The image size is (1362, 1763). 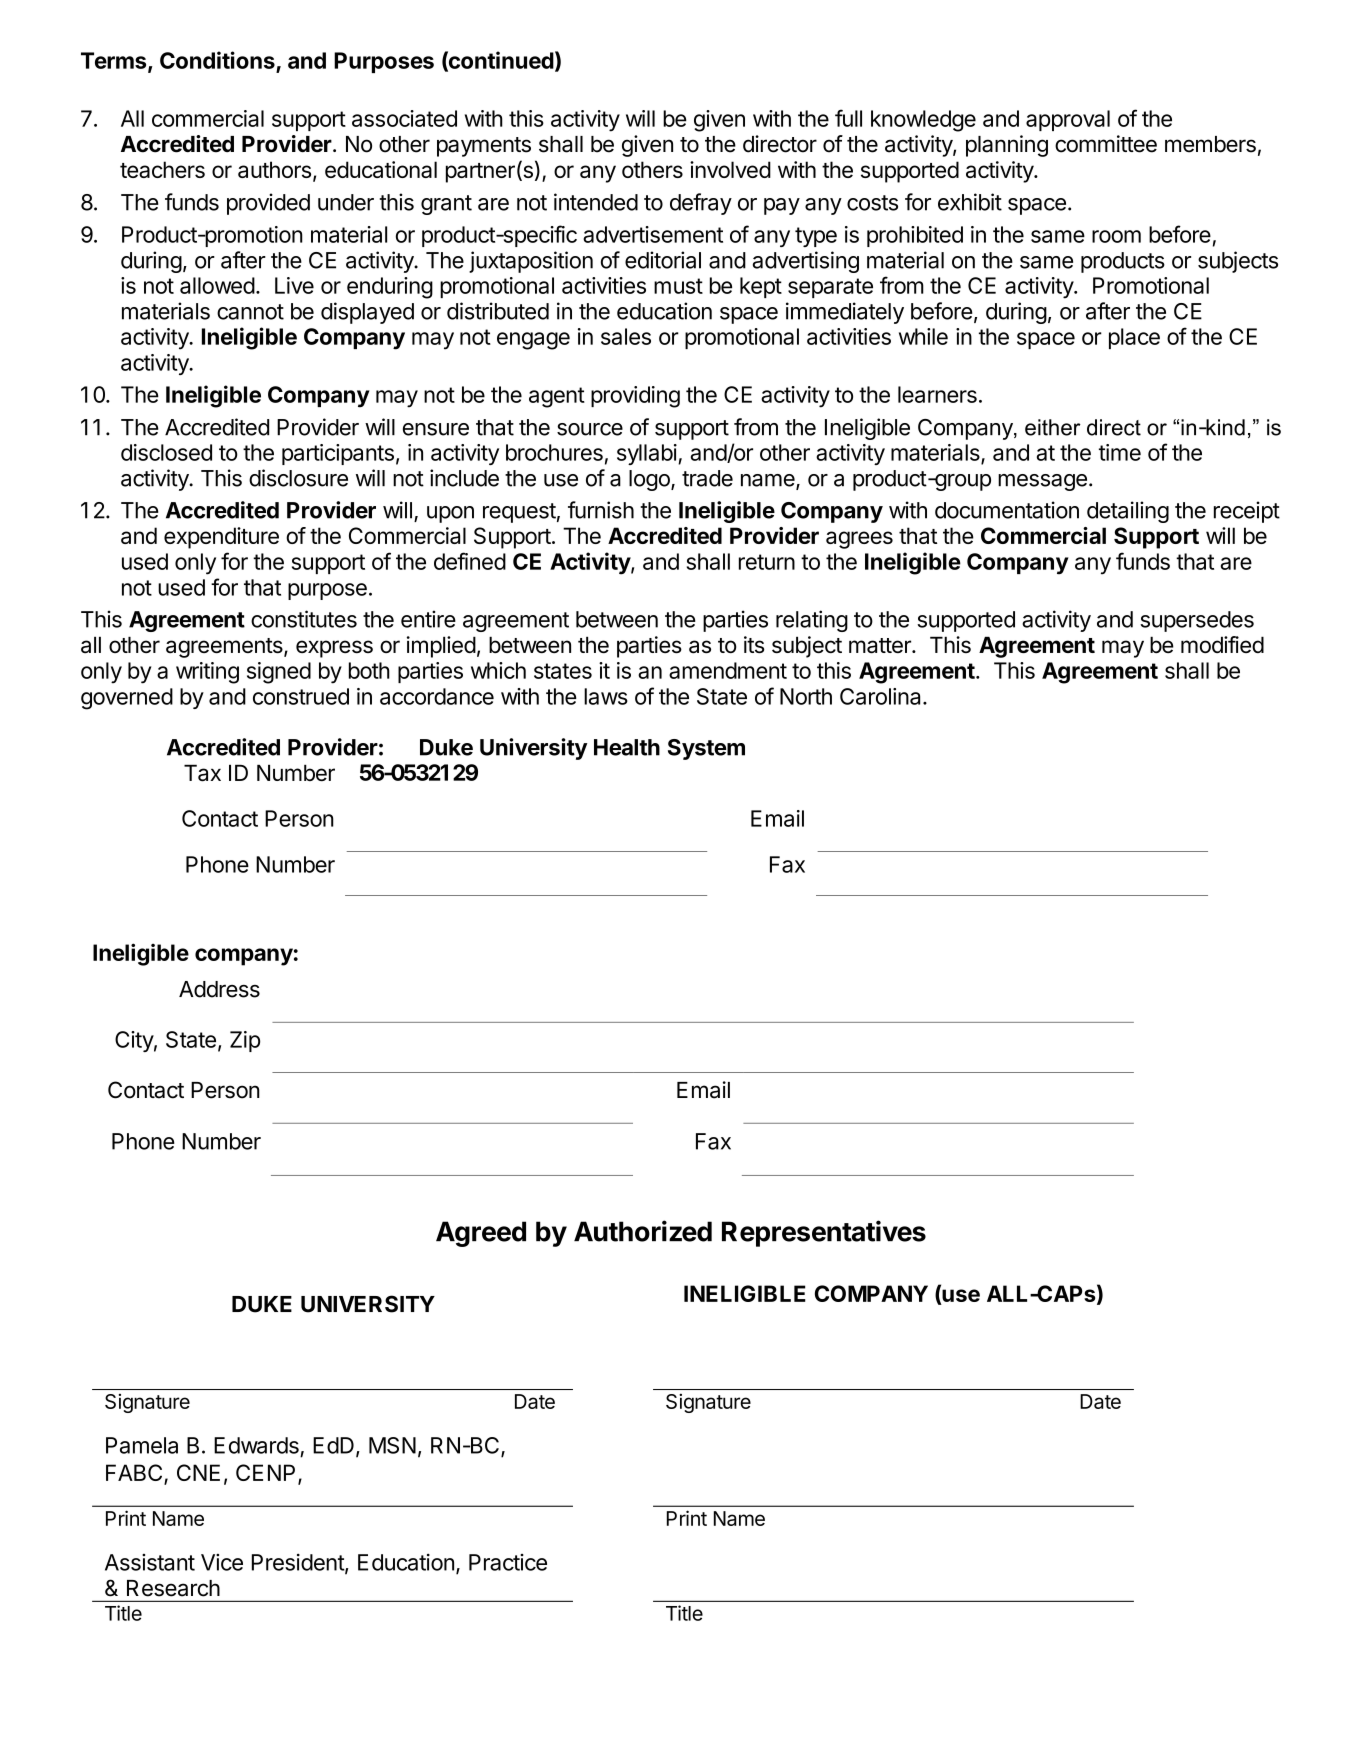 I want to click on Conditions, so click(x=218, y=61).
